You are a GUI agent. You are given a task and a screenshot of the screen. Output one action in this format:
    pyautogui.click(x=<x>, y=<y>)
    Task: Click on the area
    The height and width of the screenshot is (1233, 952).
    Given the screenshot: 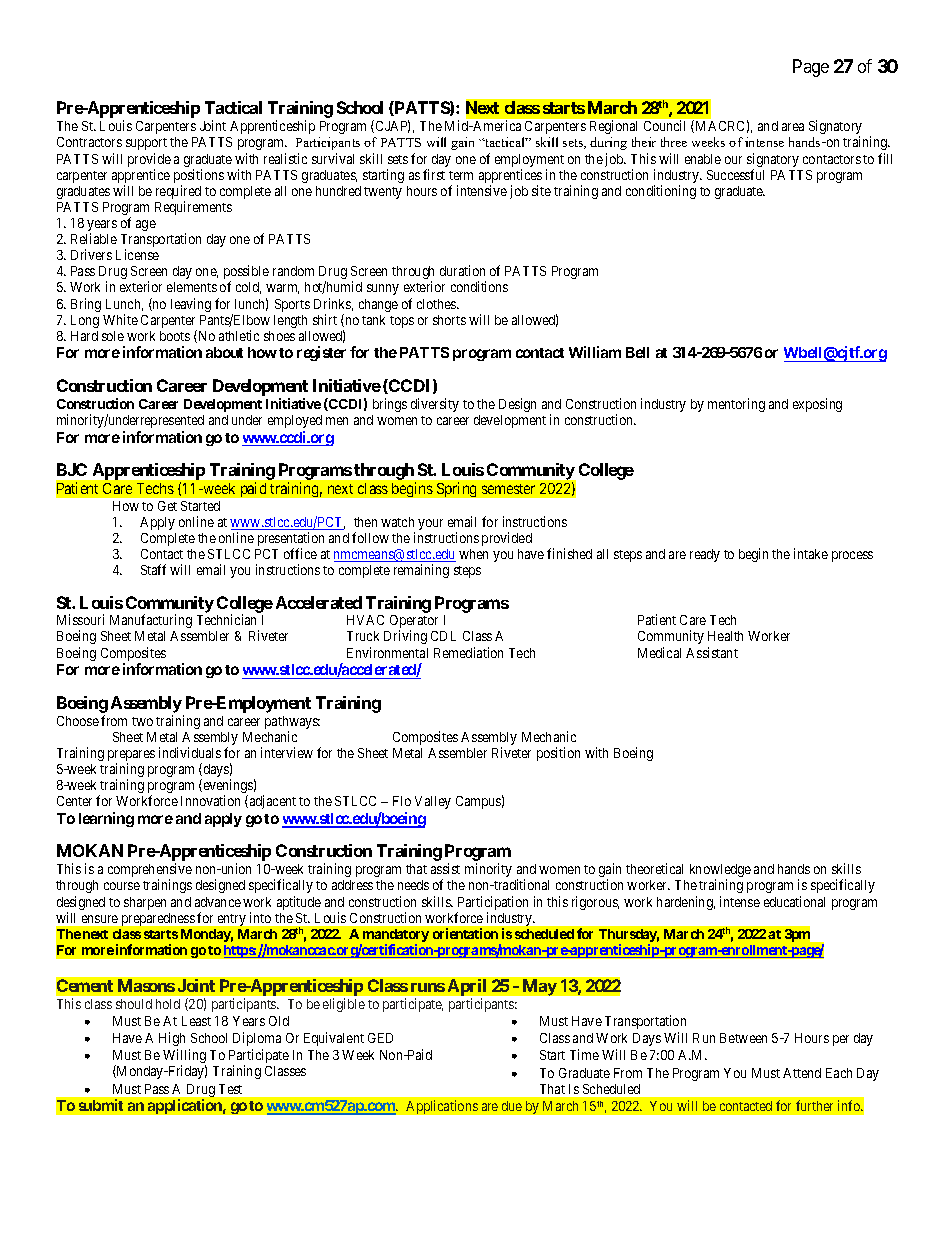 What is the action you would take?
    pyautogui.click(x=793, y=127)
